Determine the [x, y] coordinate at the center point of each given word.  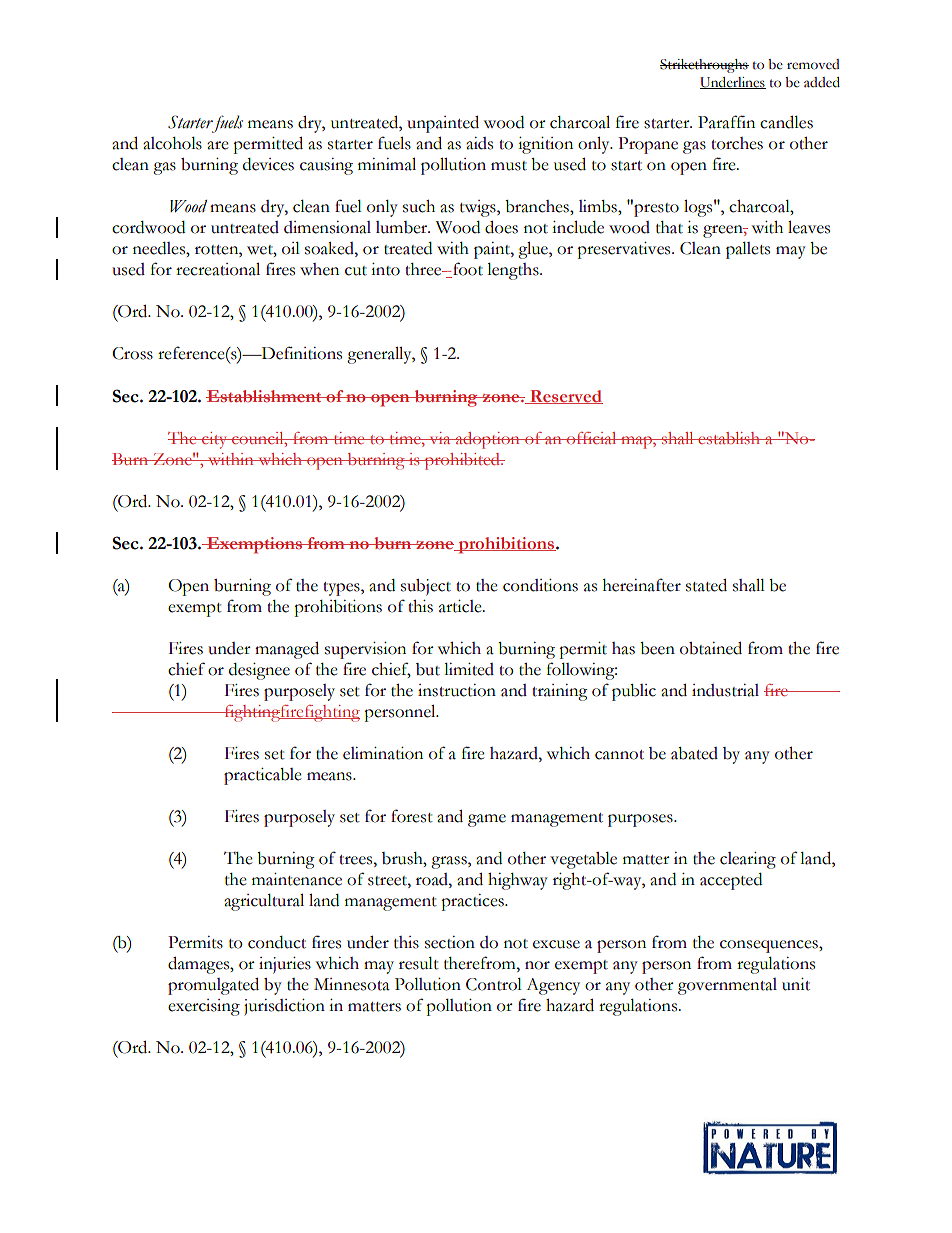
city [215, 440]
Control [494, 984]
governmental [727, 986]
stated [706, 585]
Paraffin [726, 122]
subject [426, 587]
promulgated [213, 986]
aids [479, 143]
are [218, 145]
